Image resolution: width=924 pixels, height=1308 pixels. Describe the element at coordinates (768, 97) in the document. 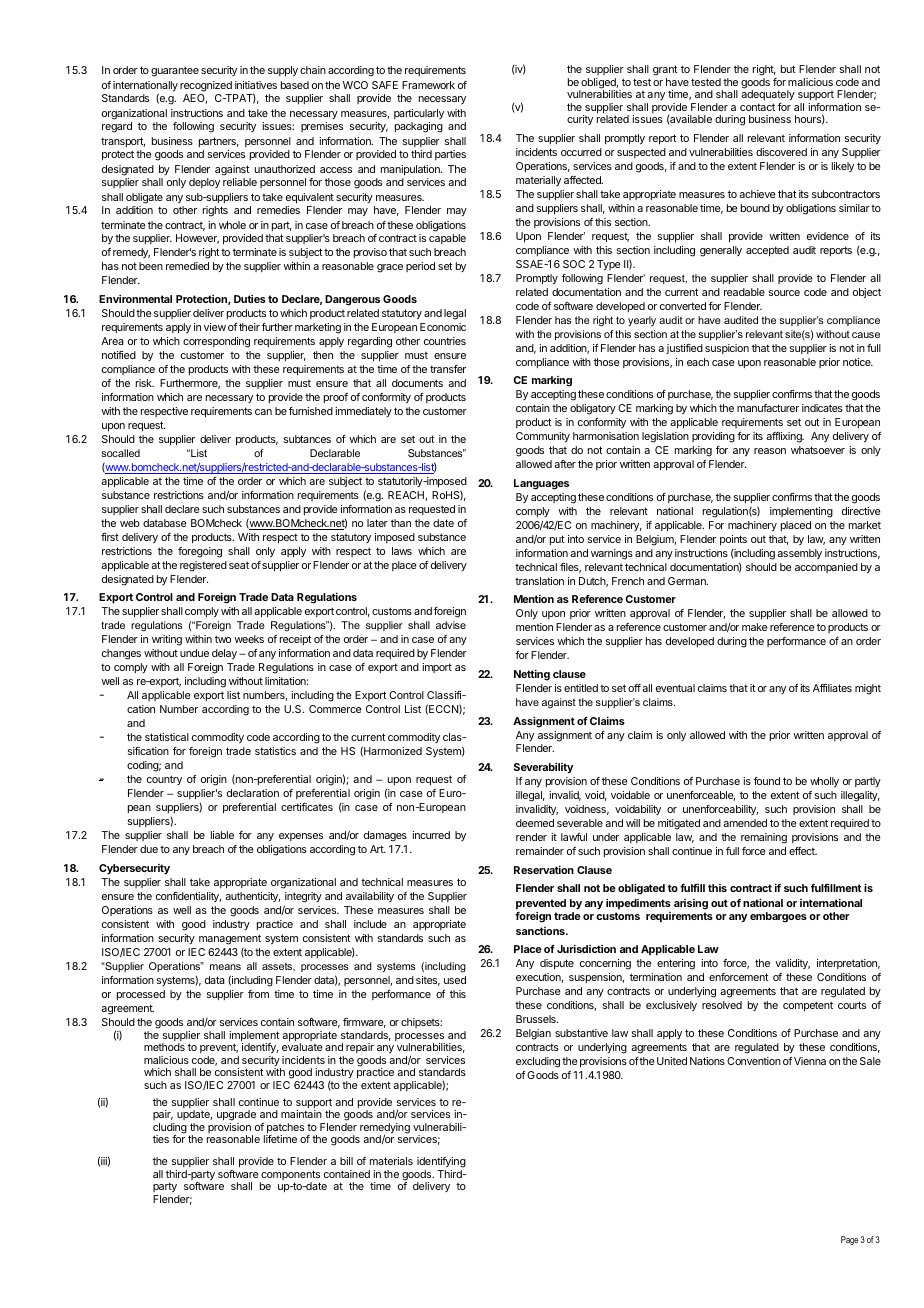

I see `adequately` at that location.
